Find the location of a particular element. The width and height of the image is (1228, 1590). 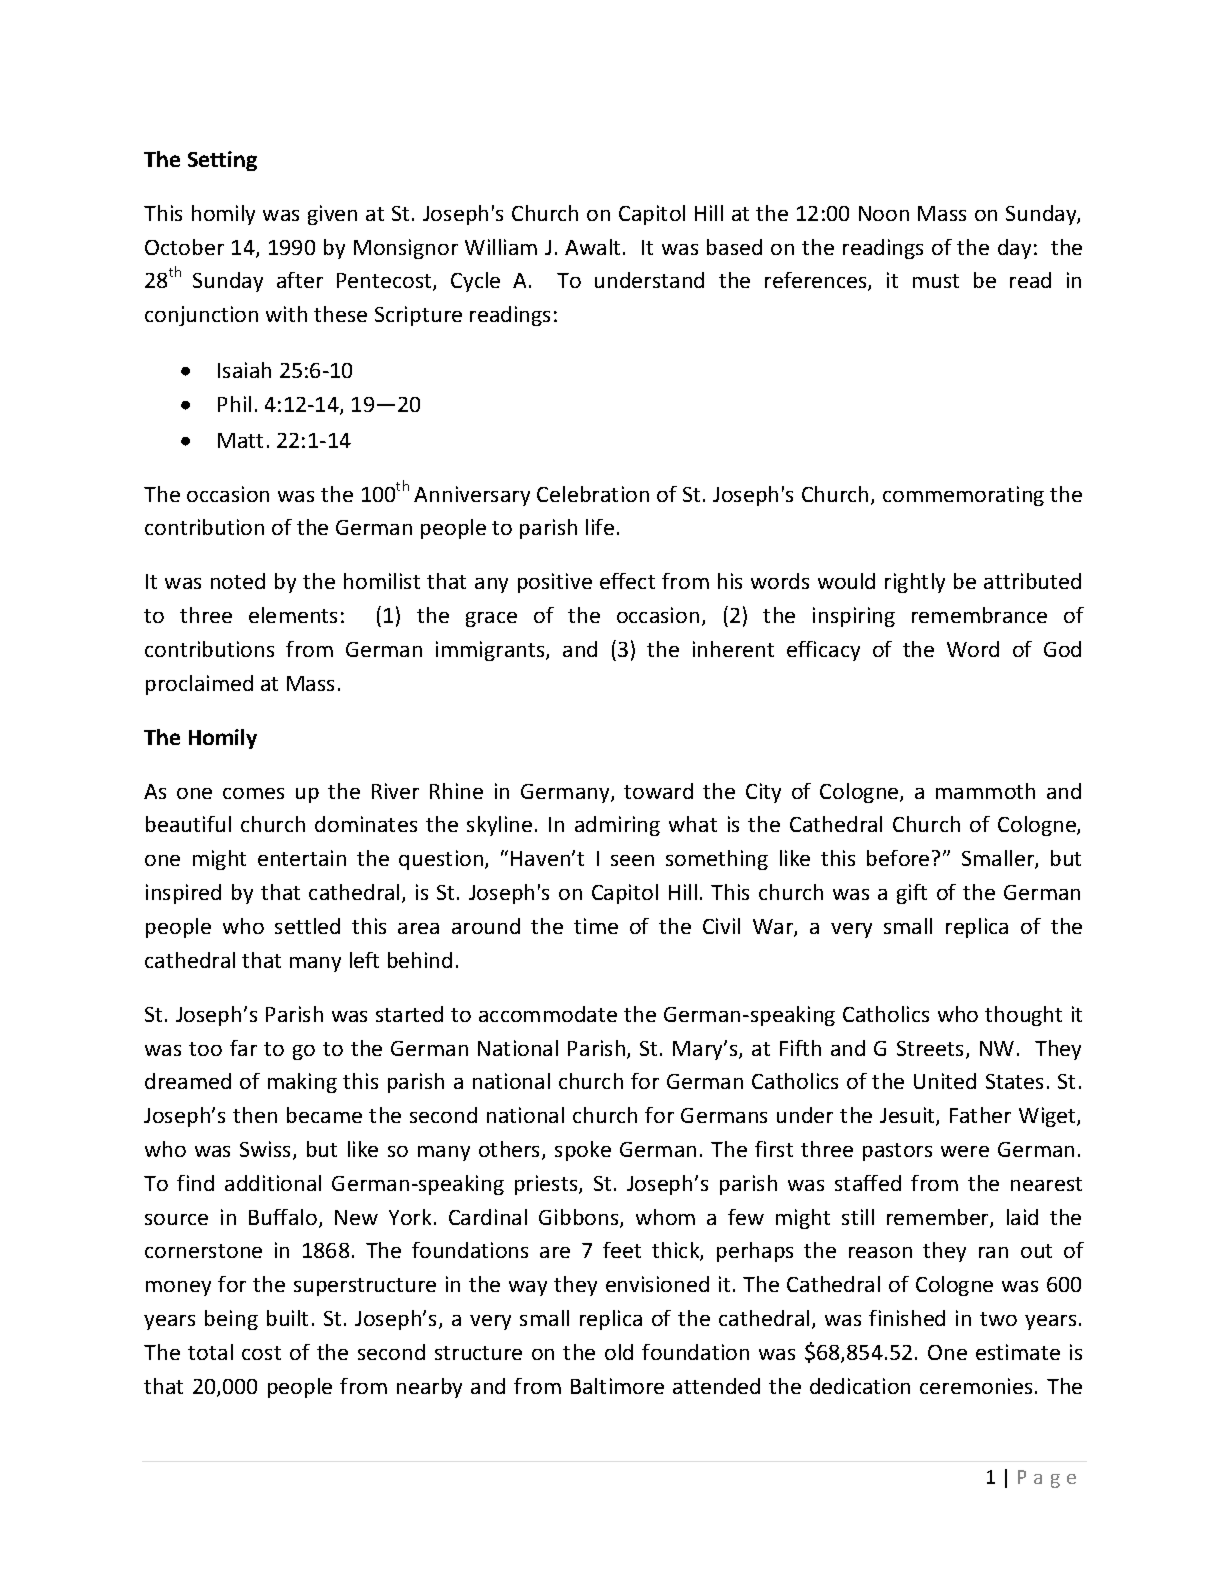

given is located at coordinates (332, 215).
